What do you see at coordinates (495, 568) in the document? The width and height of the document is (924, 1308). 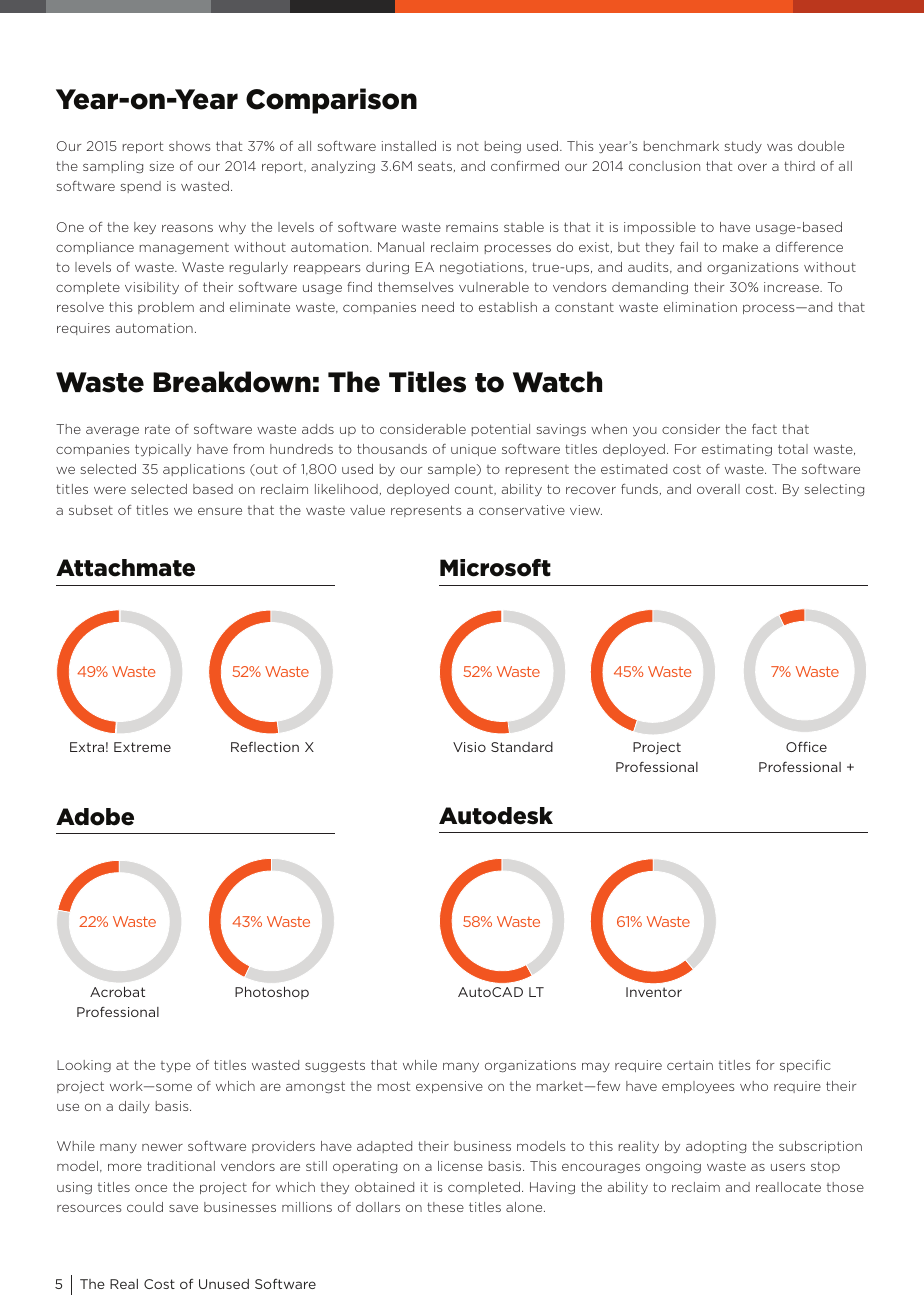 I see `Microsoft` at bounding box center [495, 568].
